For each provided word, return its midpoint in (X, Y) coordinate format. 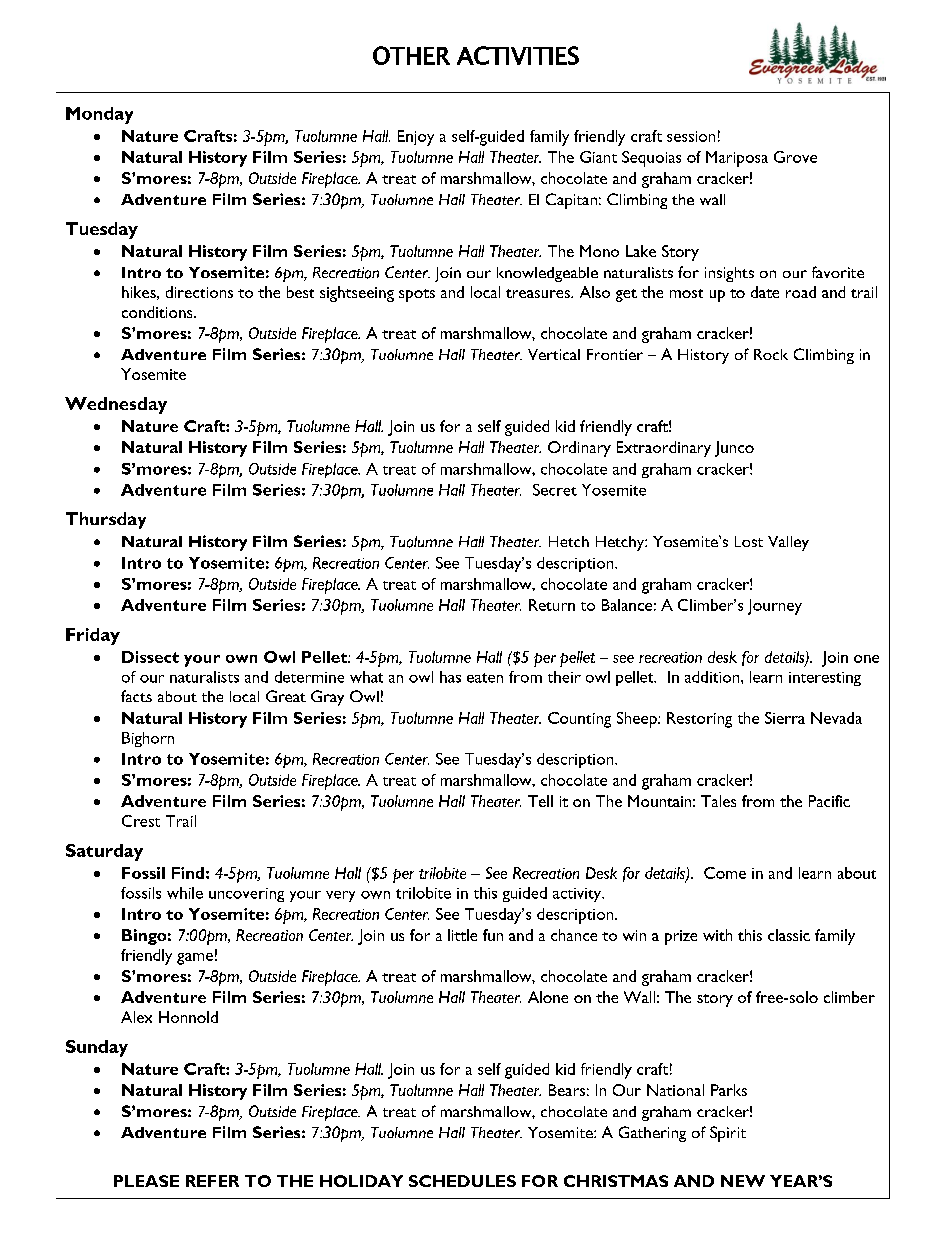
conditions (158, 312)
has (450, 677)
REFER (212, 1181)
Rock (771, 354)
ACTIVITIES (518, 55)
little (462, 935)
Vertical (554, 354)
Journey (775, 607)
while (185, 893)
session (691, 136)
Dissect (150, 657)
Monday (99, 115)
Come (725, 873)
